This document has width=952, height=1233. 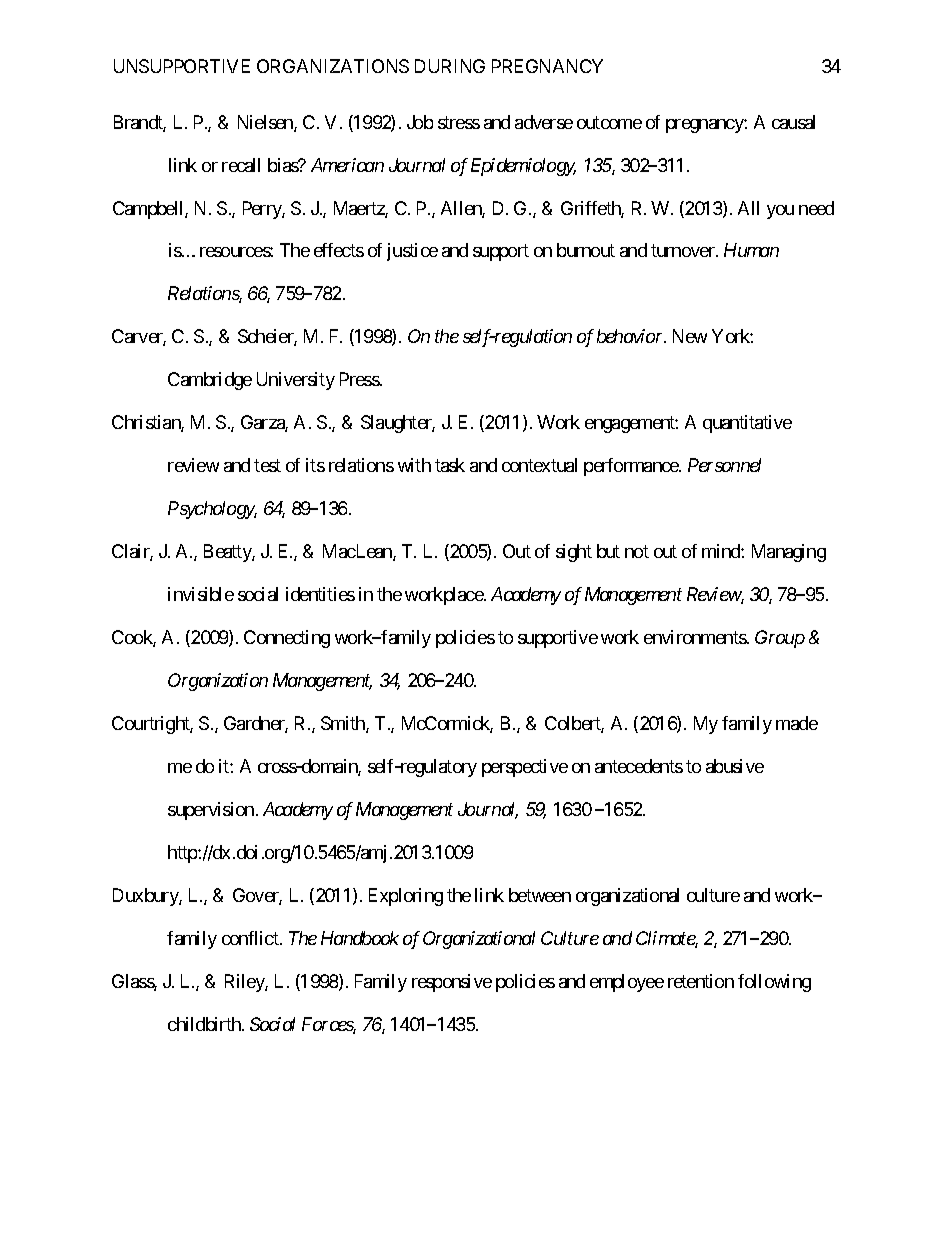 I want to click on causal, so click(x=793, y=122).
